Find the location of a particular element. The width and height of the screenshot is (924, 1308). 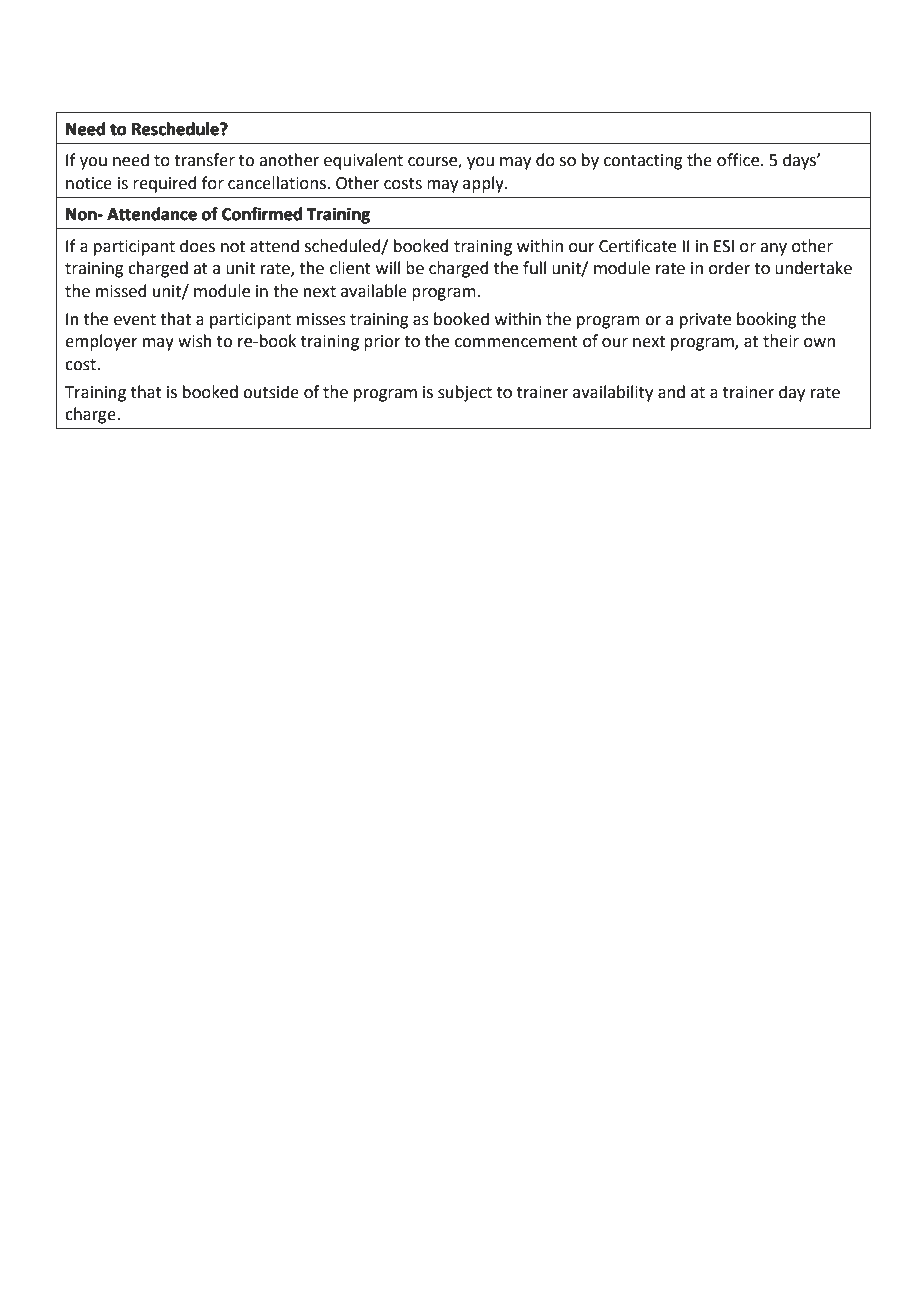

office is located at coordinates (739, 160).
